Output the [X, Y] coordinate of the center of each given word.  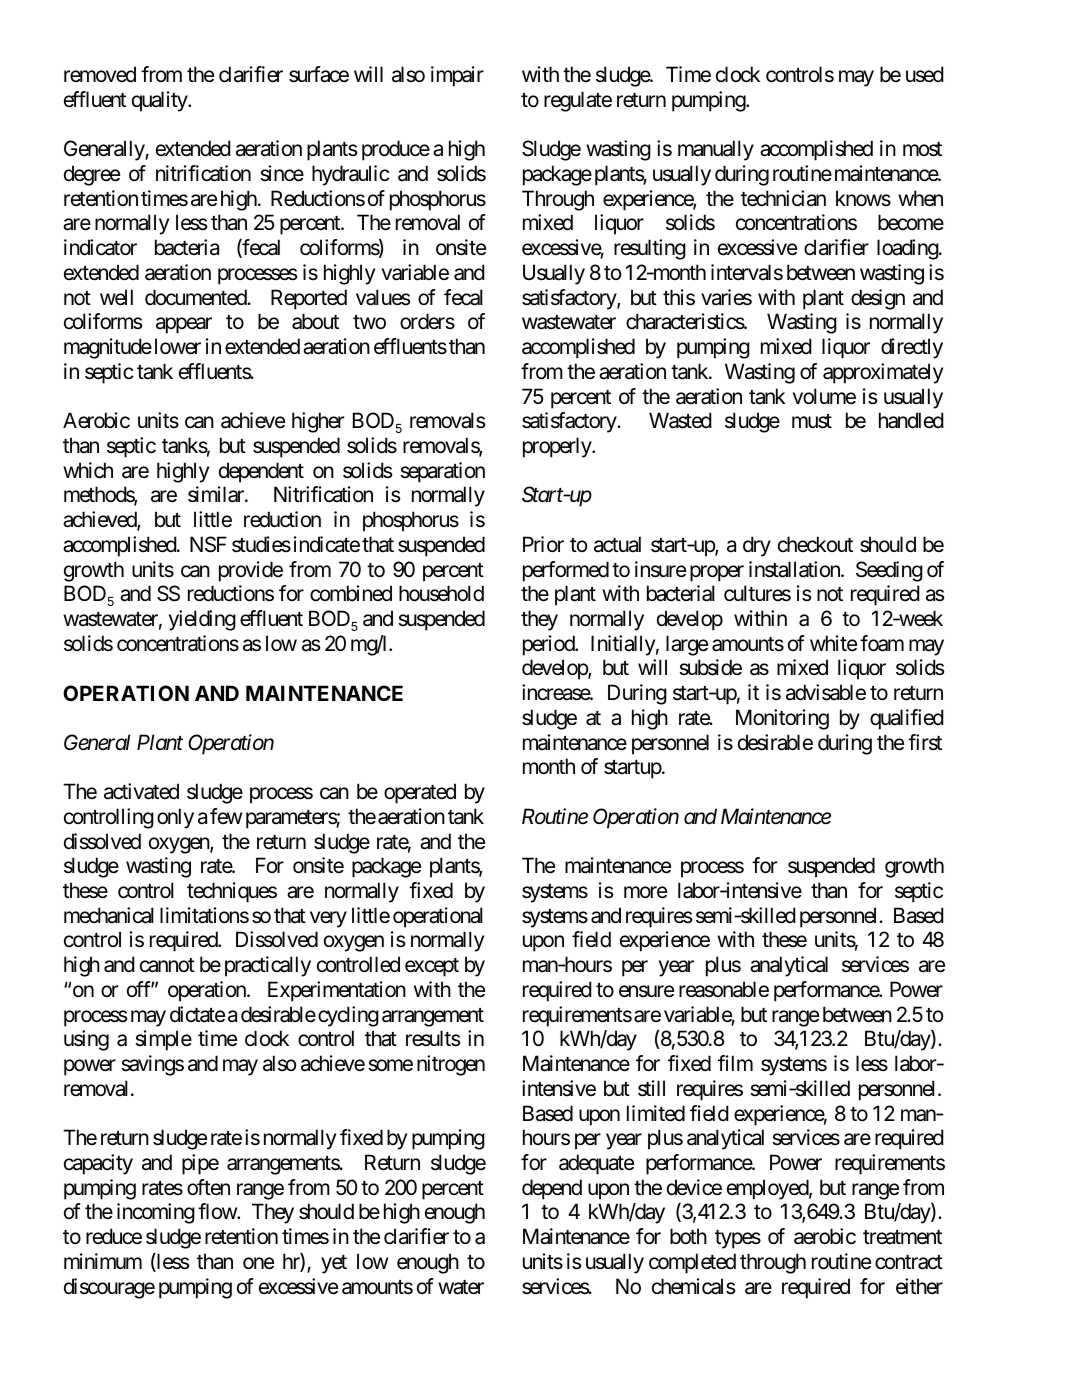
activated [141, 791]
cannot [167, 965]
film [735, 1063]
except [432, 967]
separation [442, 472]
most [922, 149]
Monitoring [782, 719]
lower [178, 346]
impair [457, 76]
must [812, 421]
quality [160, 101]
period [549, 645]
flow [218, 1211]
